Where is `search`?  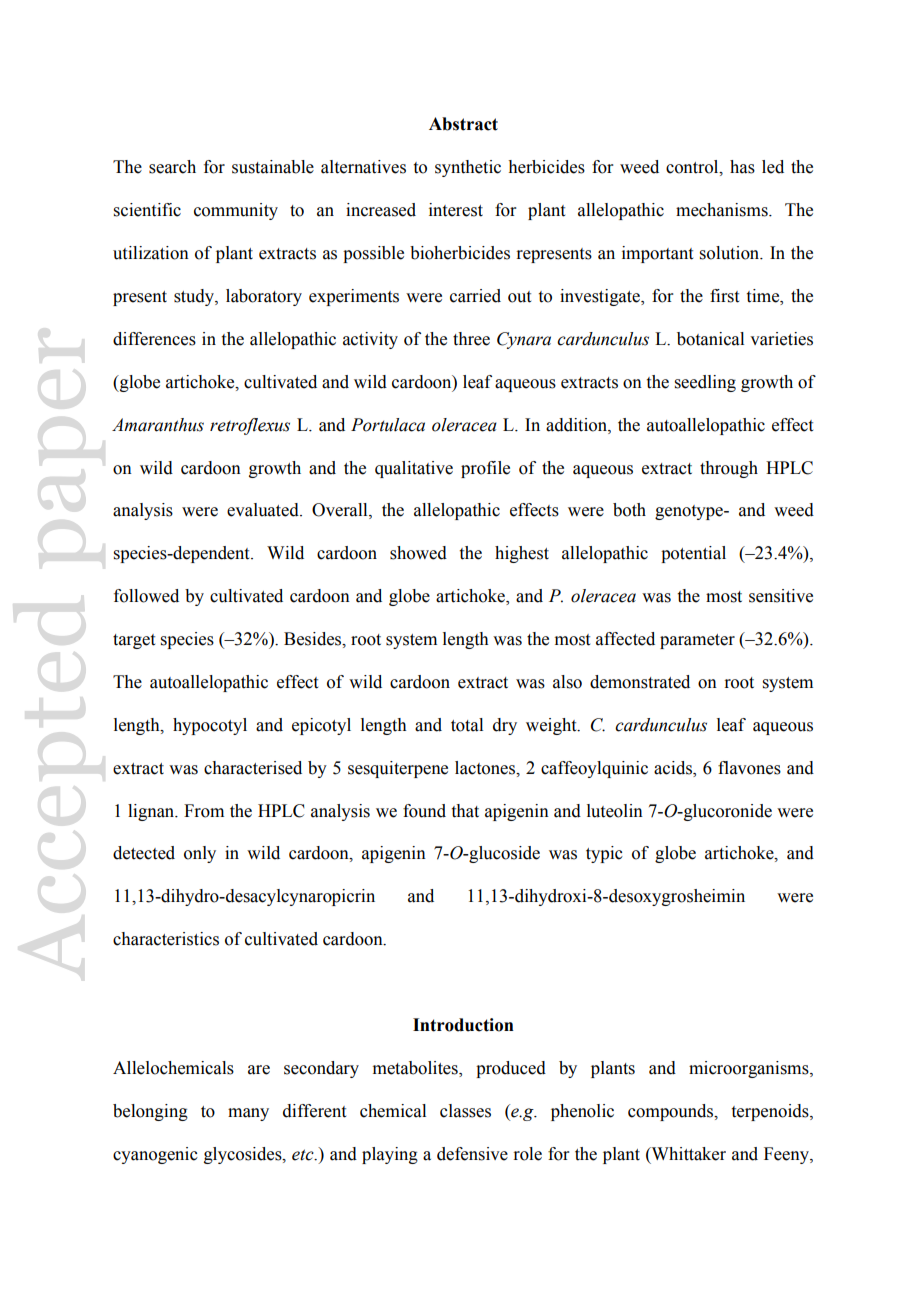
search is located at coordinates (172, 167).
